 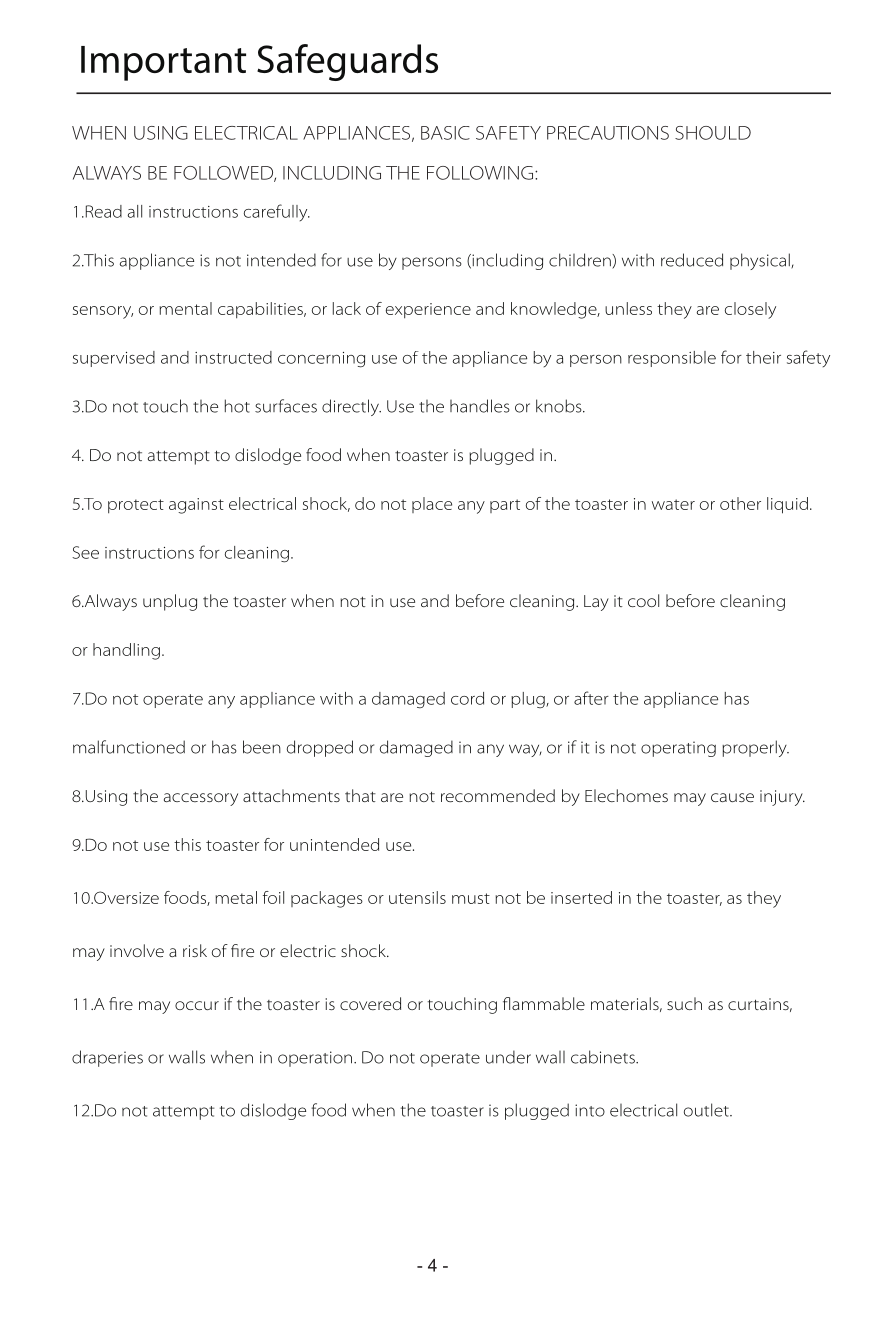 What do you see at coordinates (707, 1110) in the image?
I see `outlet` at bounding box center [707, 1110].
